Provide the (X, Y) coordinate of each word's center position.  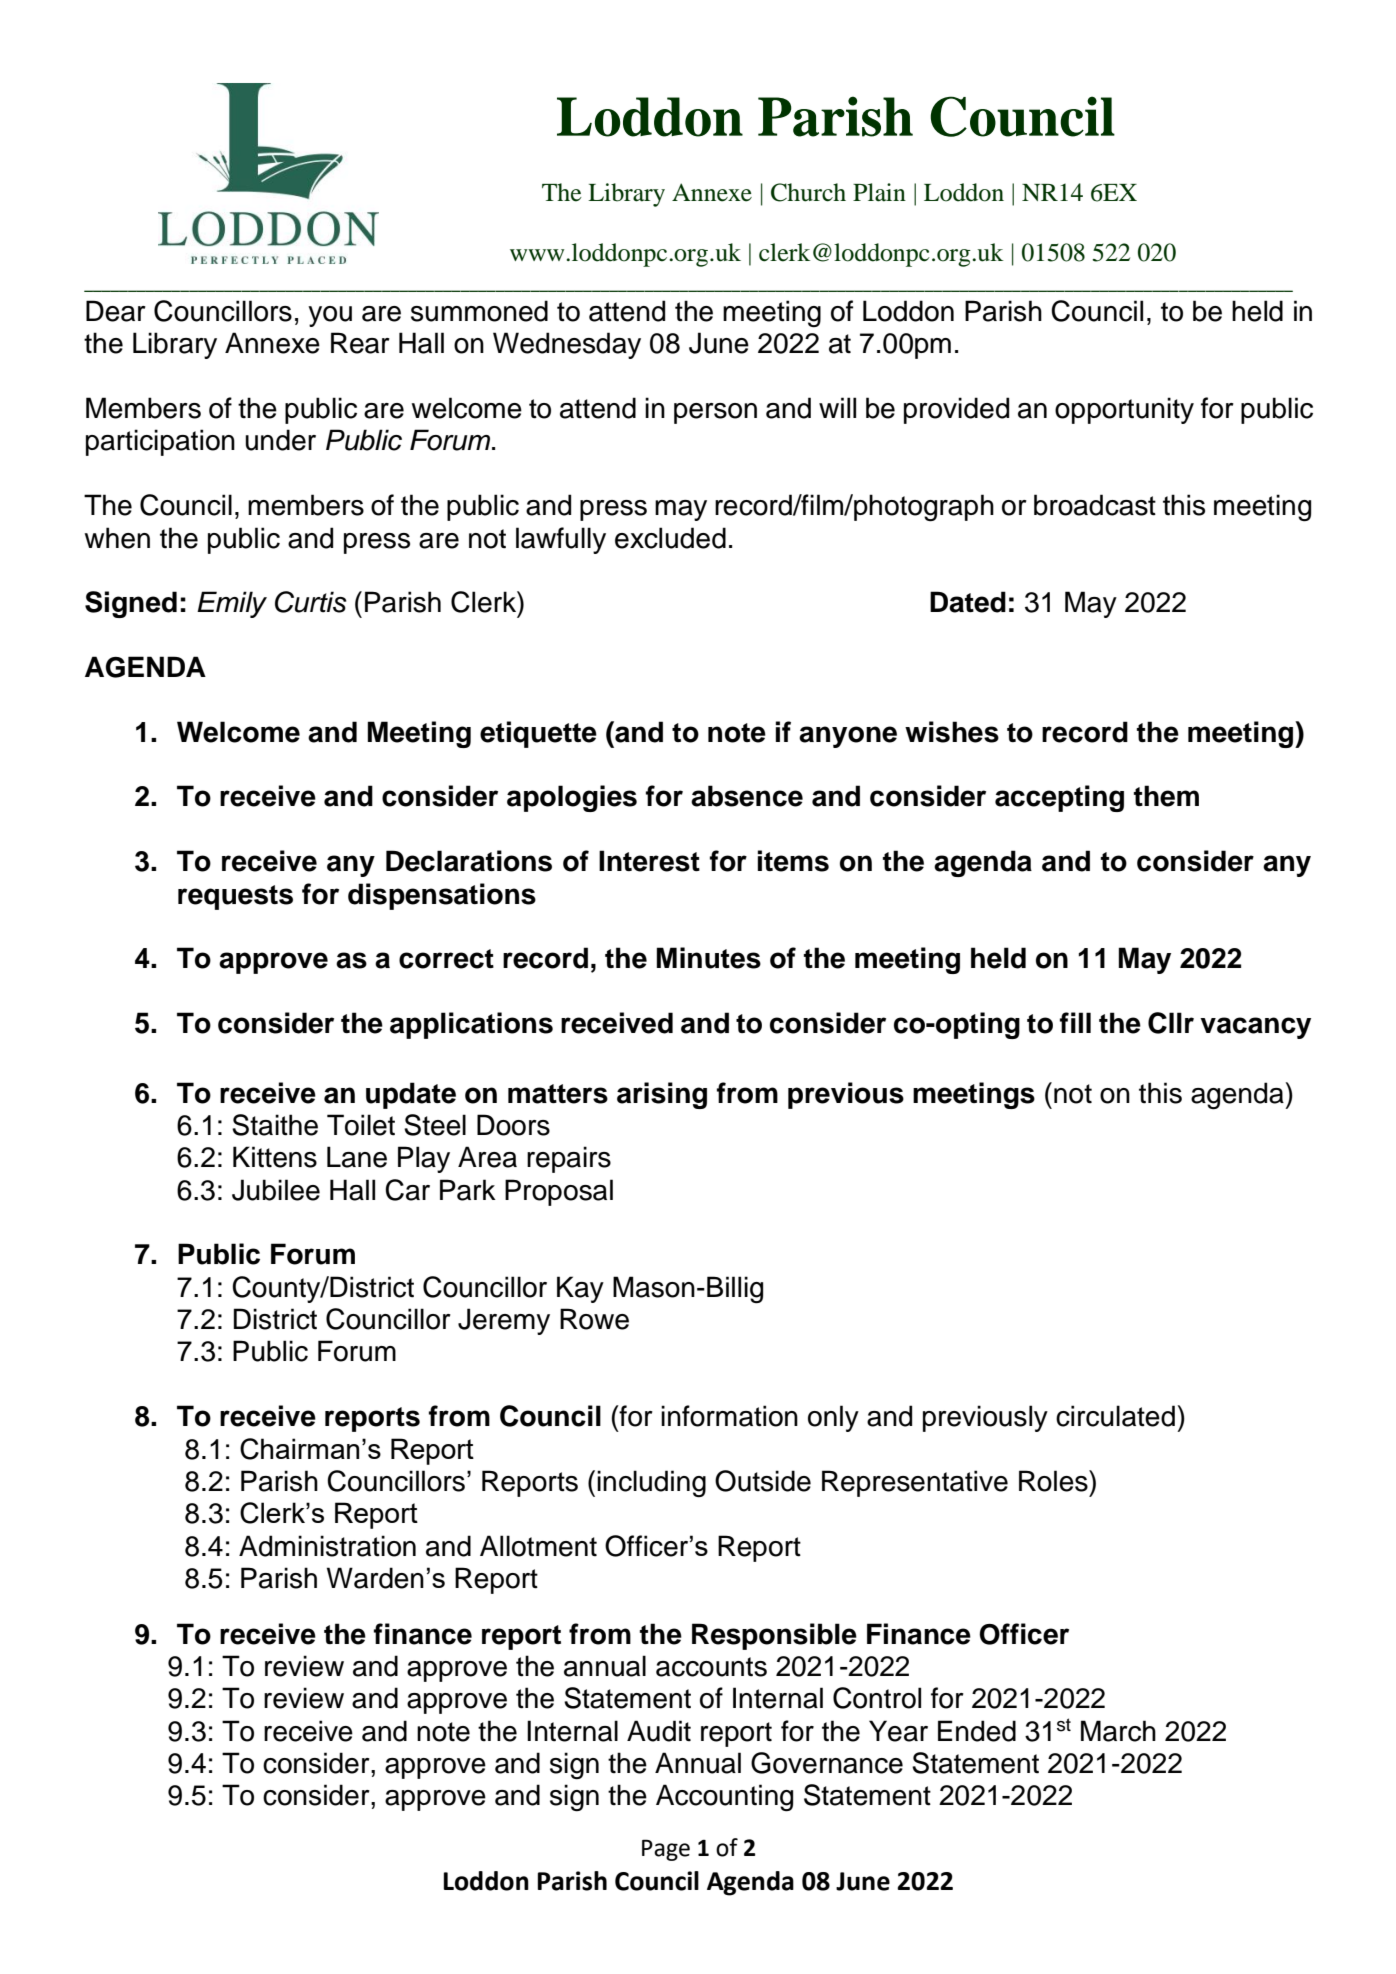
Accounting (724, 1798)
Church (808, 192)
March (1118, 1731)
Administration (327, 1546)
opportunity (1124, 410)
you (330, 316)
